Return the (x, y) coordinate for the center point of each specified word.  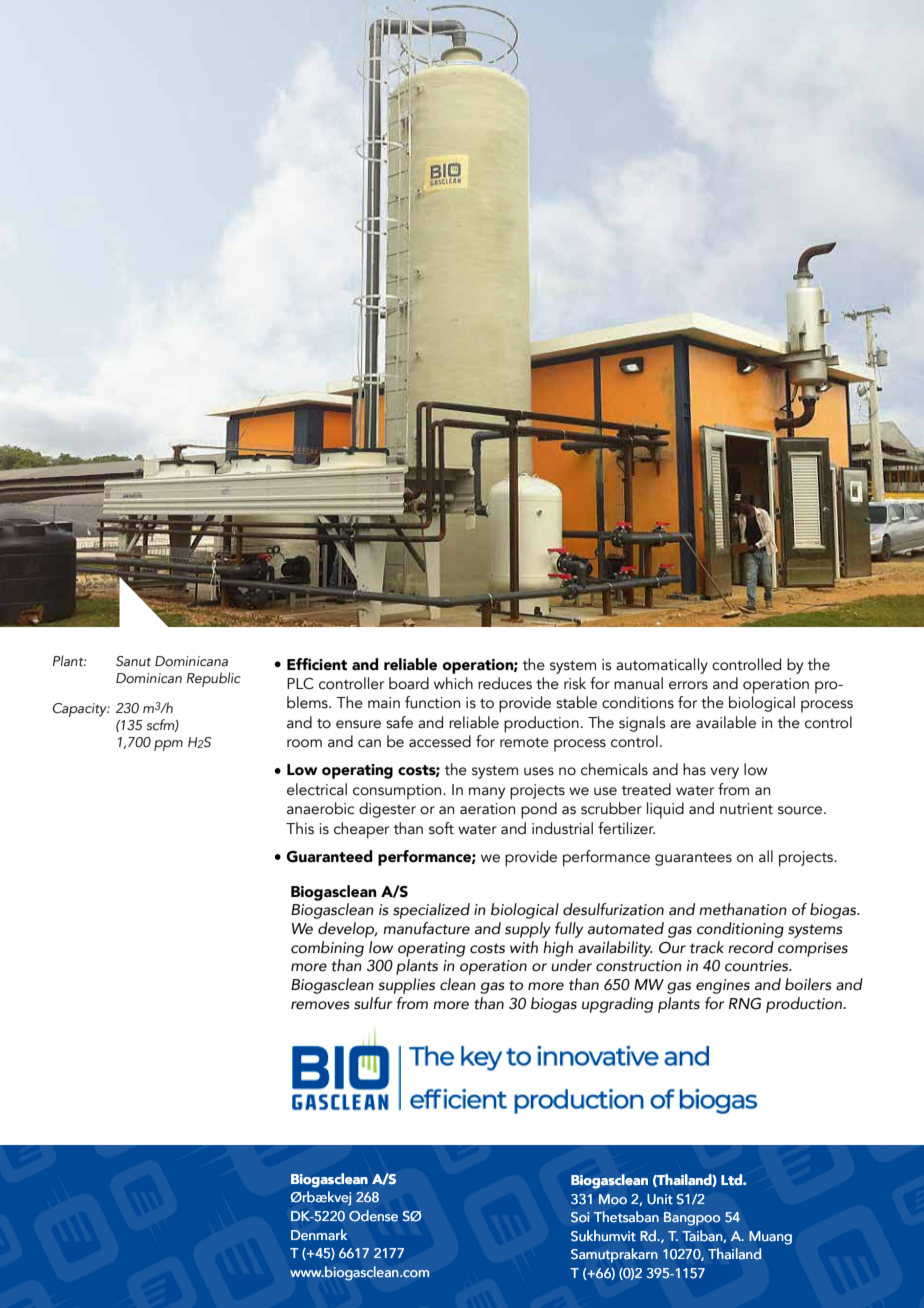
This (300, 828)
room (304, 743)
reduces (505, 683)
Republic (214, 679)
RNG (745, 1004)
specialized (431, 911)
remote (524, 743)
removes (320, 1005)
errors (688, 685)
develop (347, 930)
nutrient (746, 809)
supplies (406, 986)
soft (441, 828)
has (694, 769)
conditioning (740, 930)
